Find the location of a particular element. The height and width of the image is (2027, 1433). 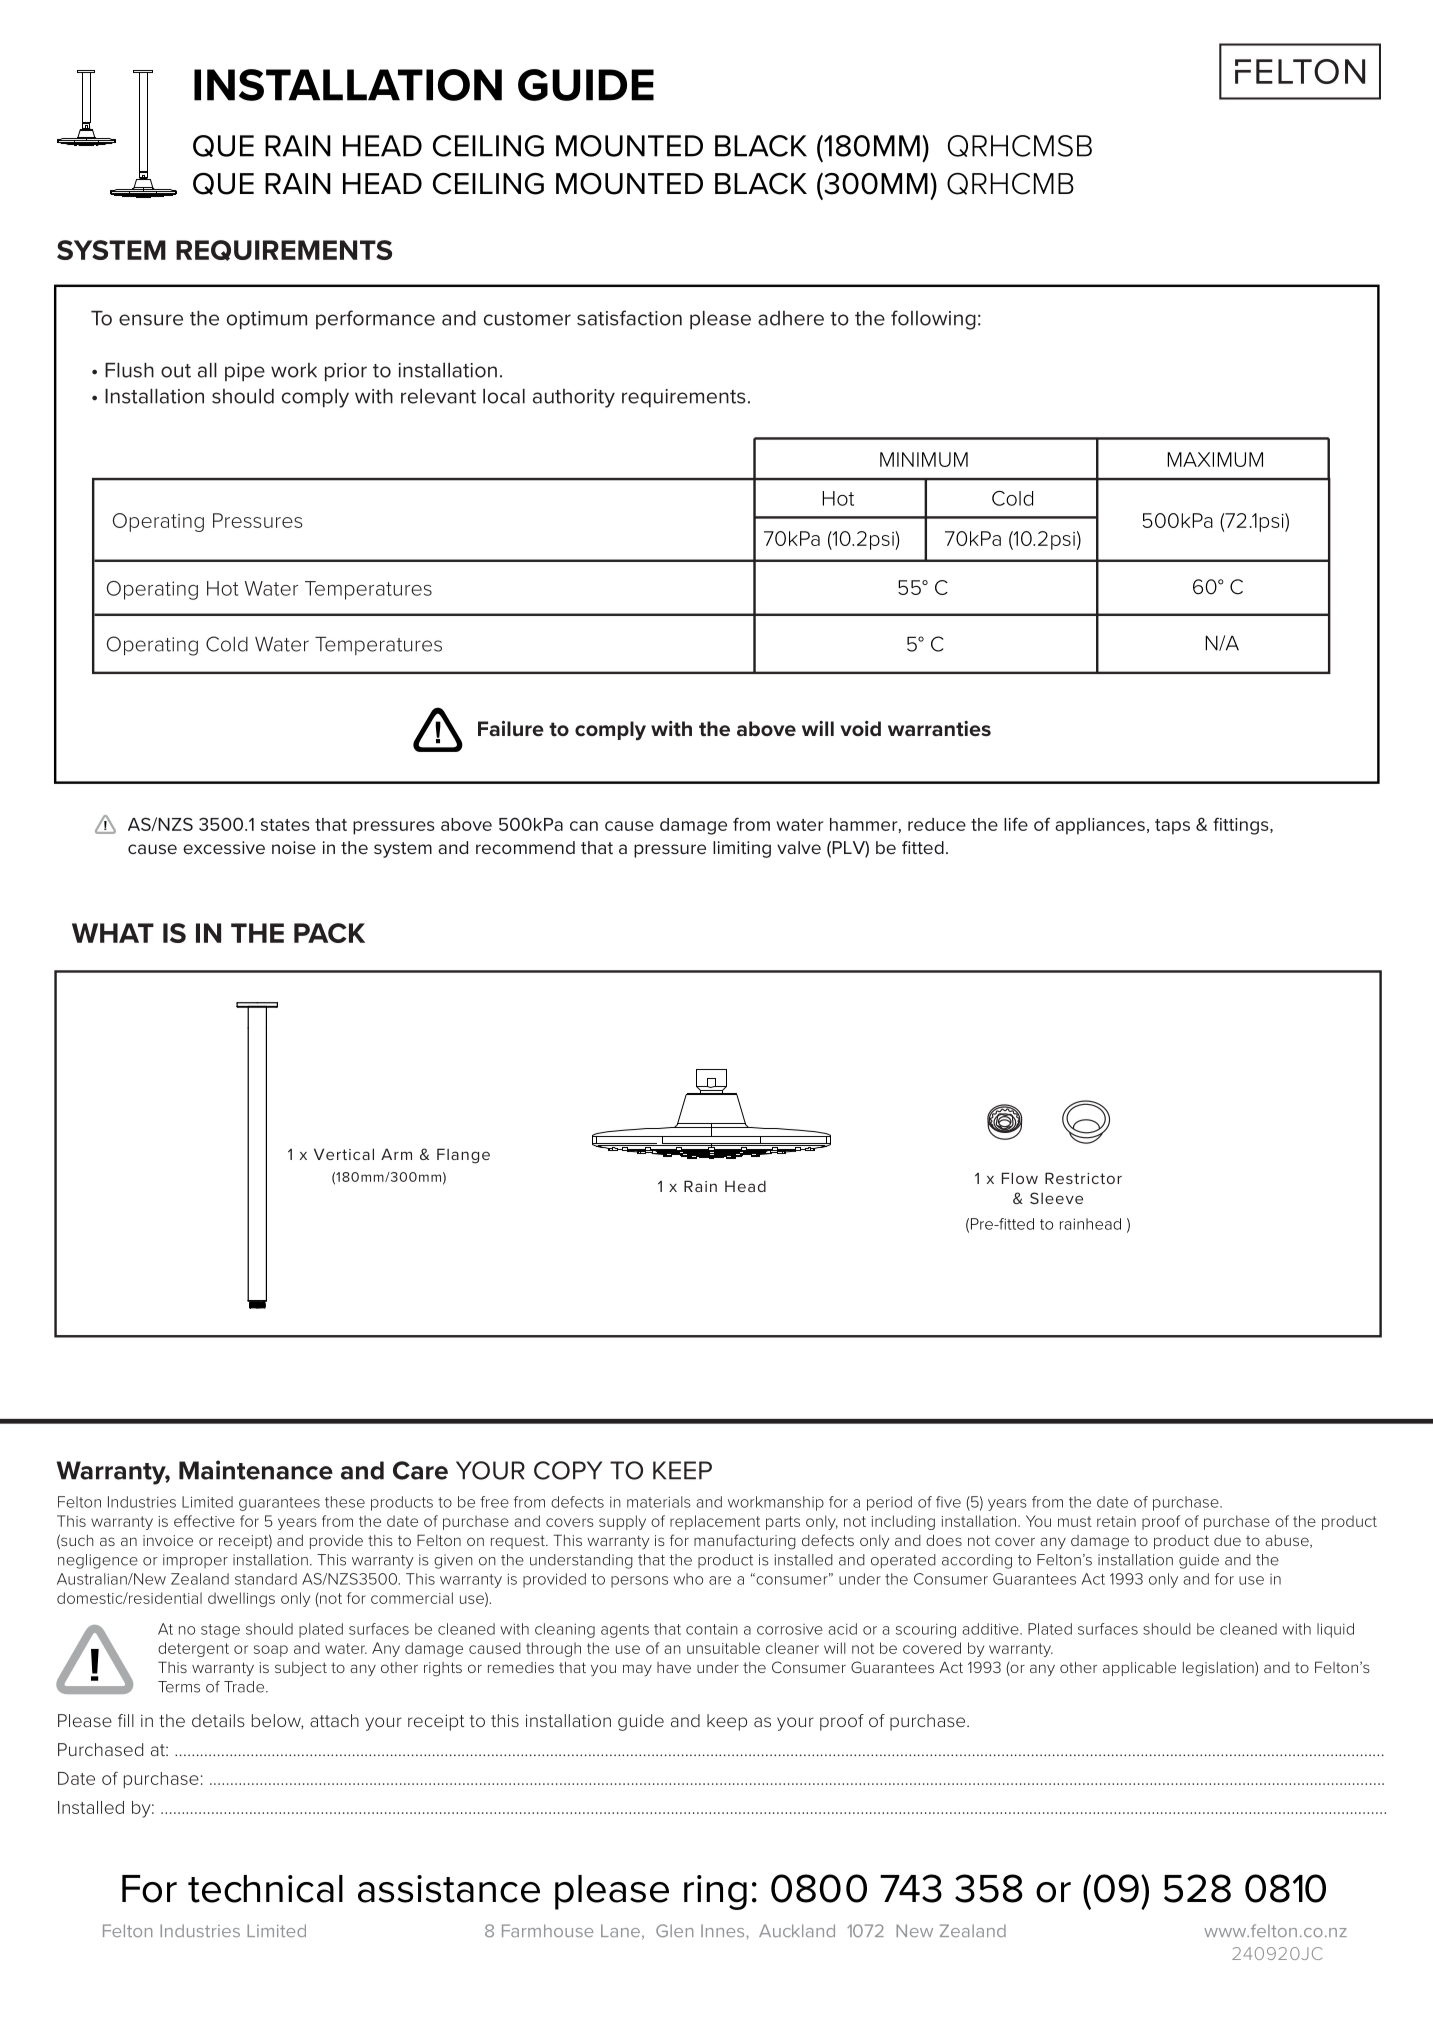

states is located at coordinates (285, 825).
